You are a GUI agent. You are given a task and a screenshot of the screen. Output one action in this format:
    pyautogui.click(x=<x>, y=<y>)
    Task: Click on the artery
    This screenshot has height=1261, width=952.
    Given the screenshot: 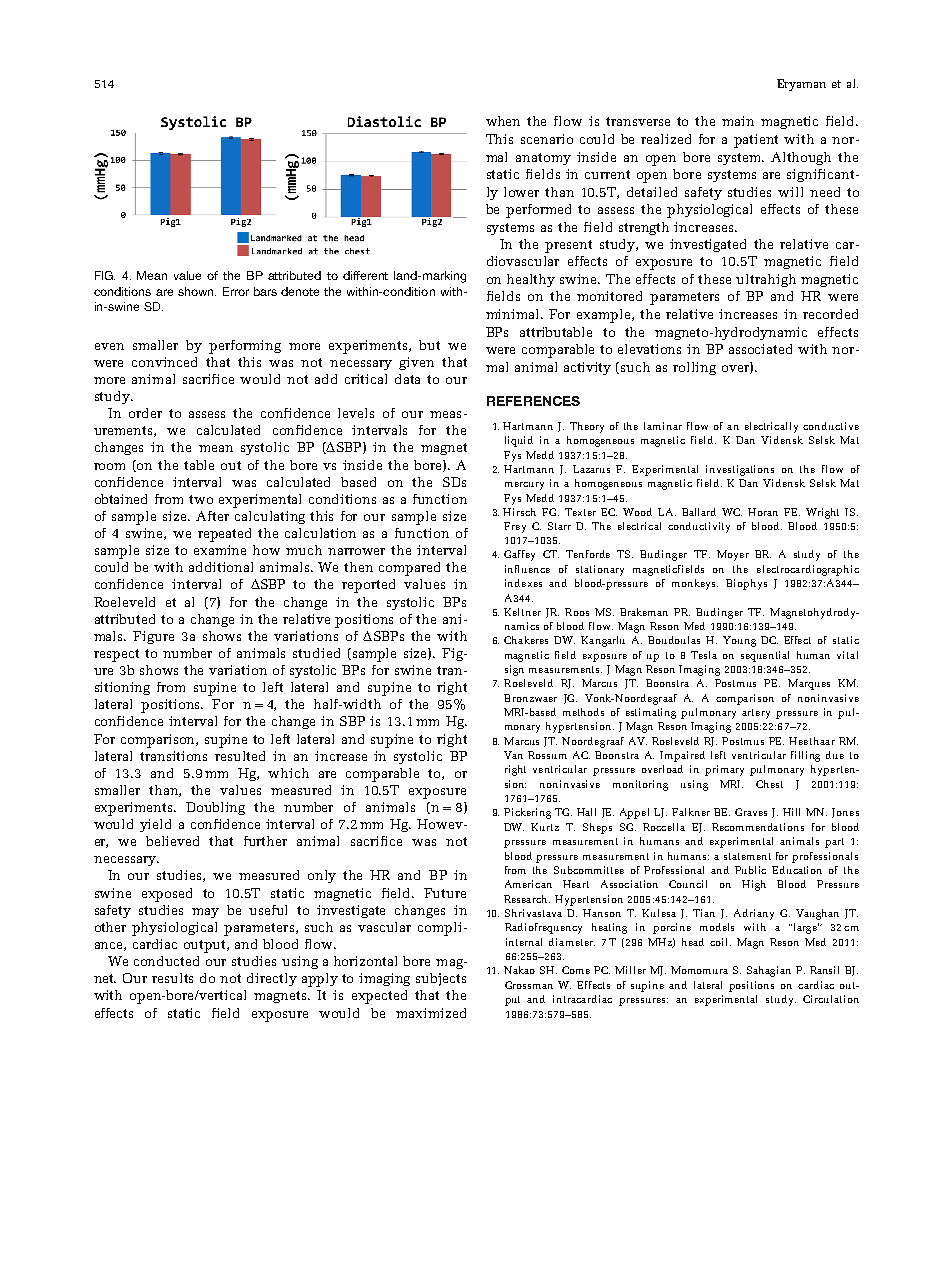 What is the action you would take?
    pyautogui.click(x=756, y=714)
